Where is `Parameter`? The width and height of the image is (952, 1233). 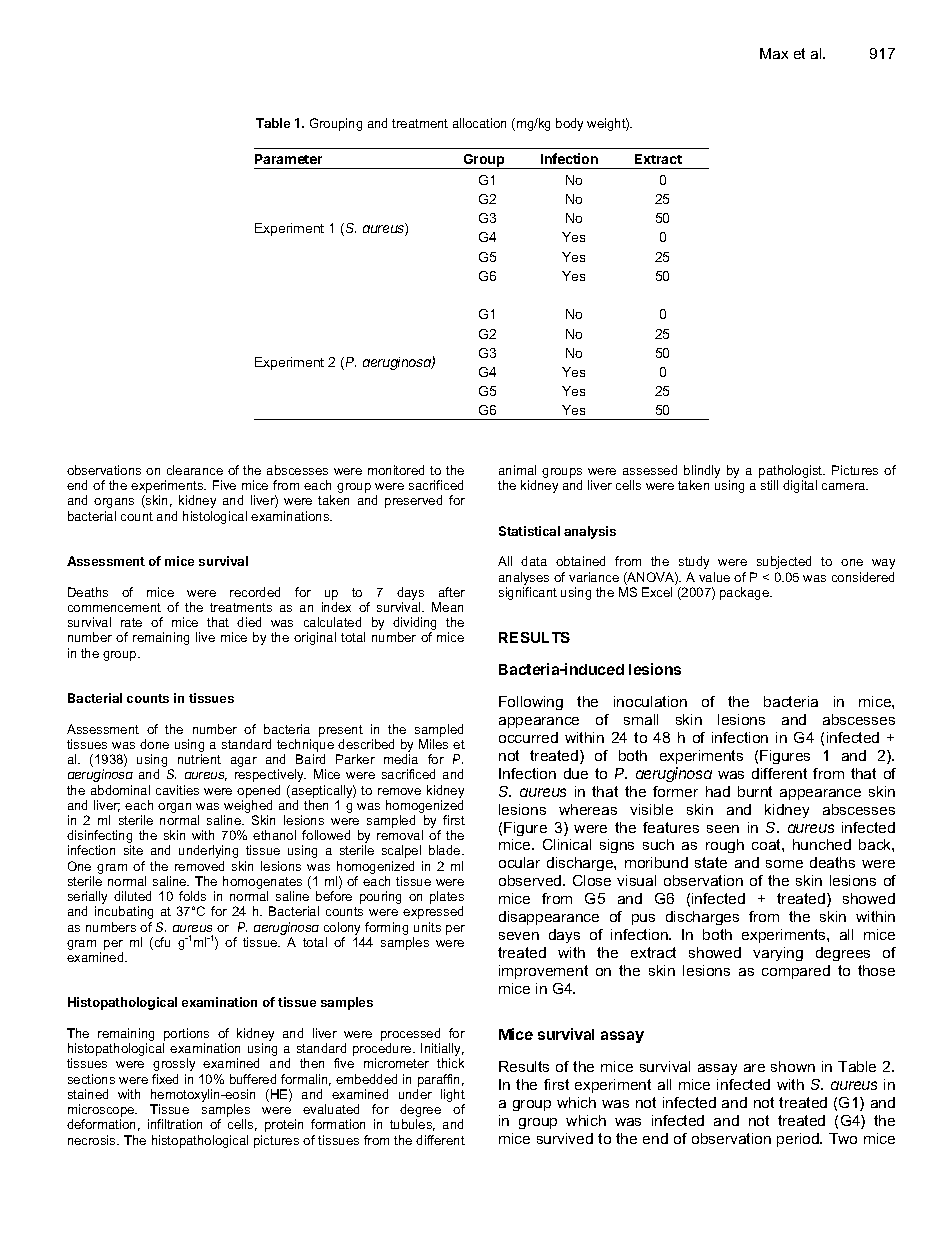
Parameter is located at coordinates (288, 159).
